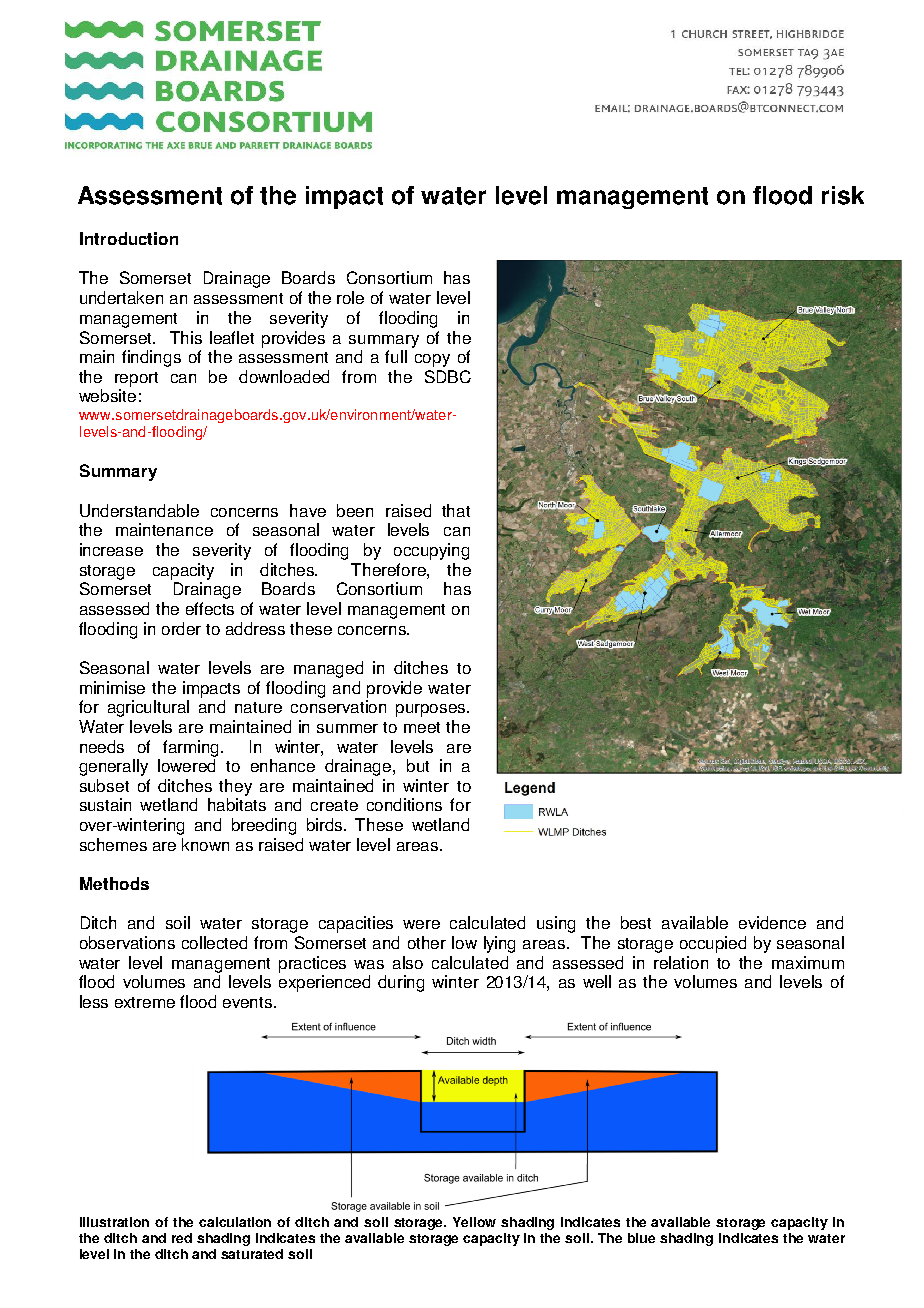 The width and height of the screenshot is (924, 1308). Describe the element at coordinates (456, 510) in the screenshot. I see `that` at that location.
